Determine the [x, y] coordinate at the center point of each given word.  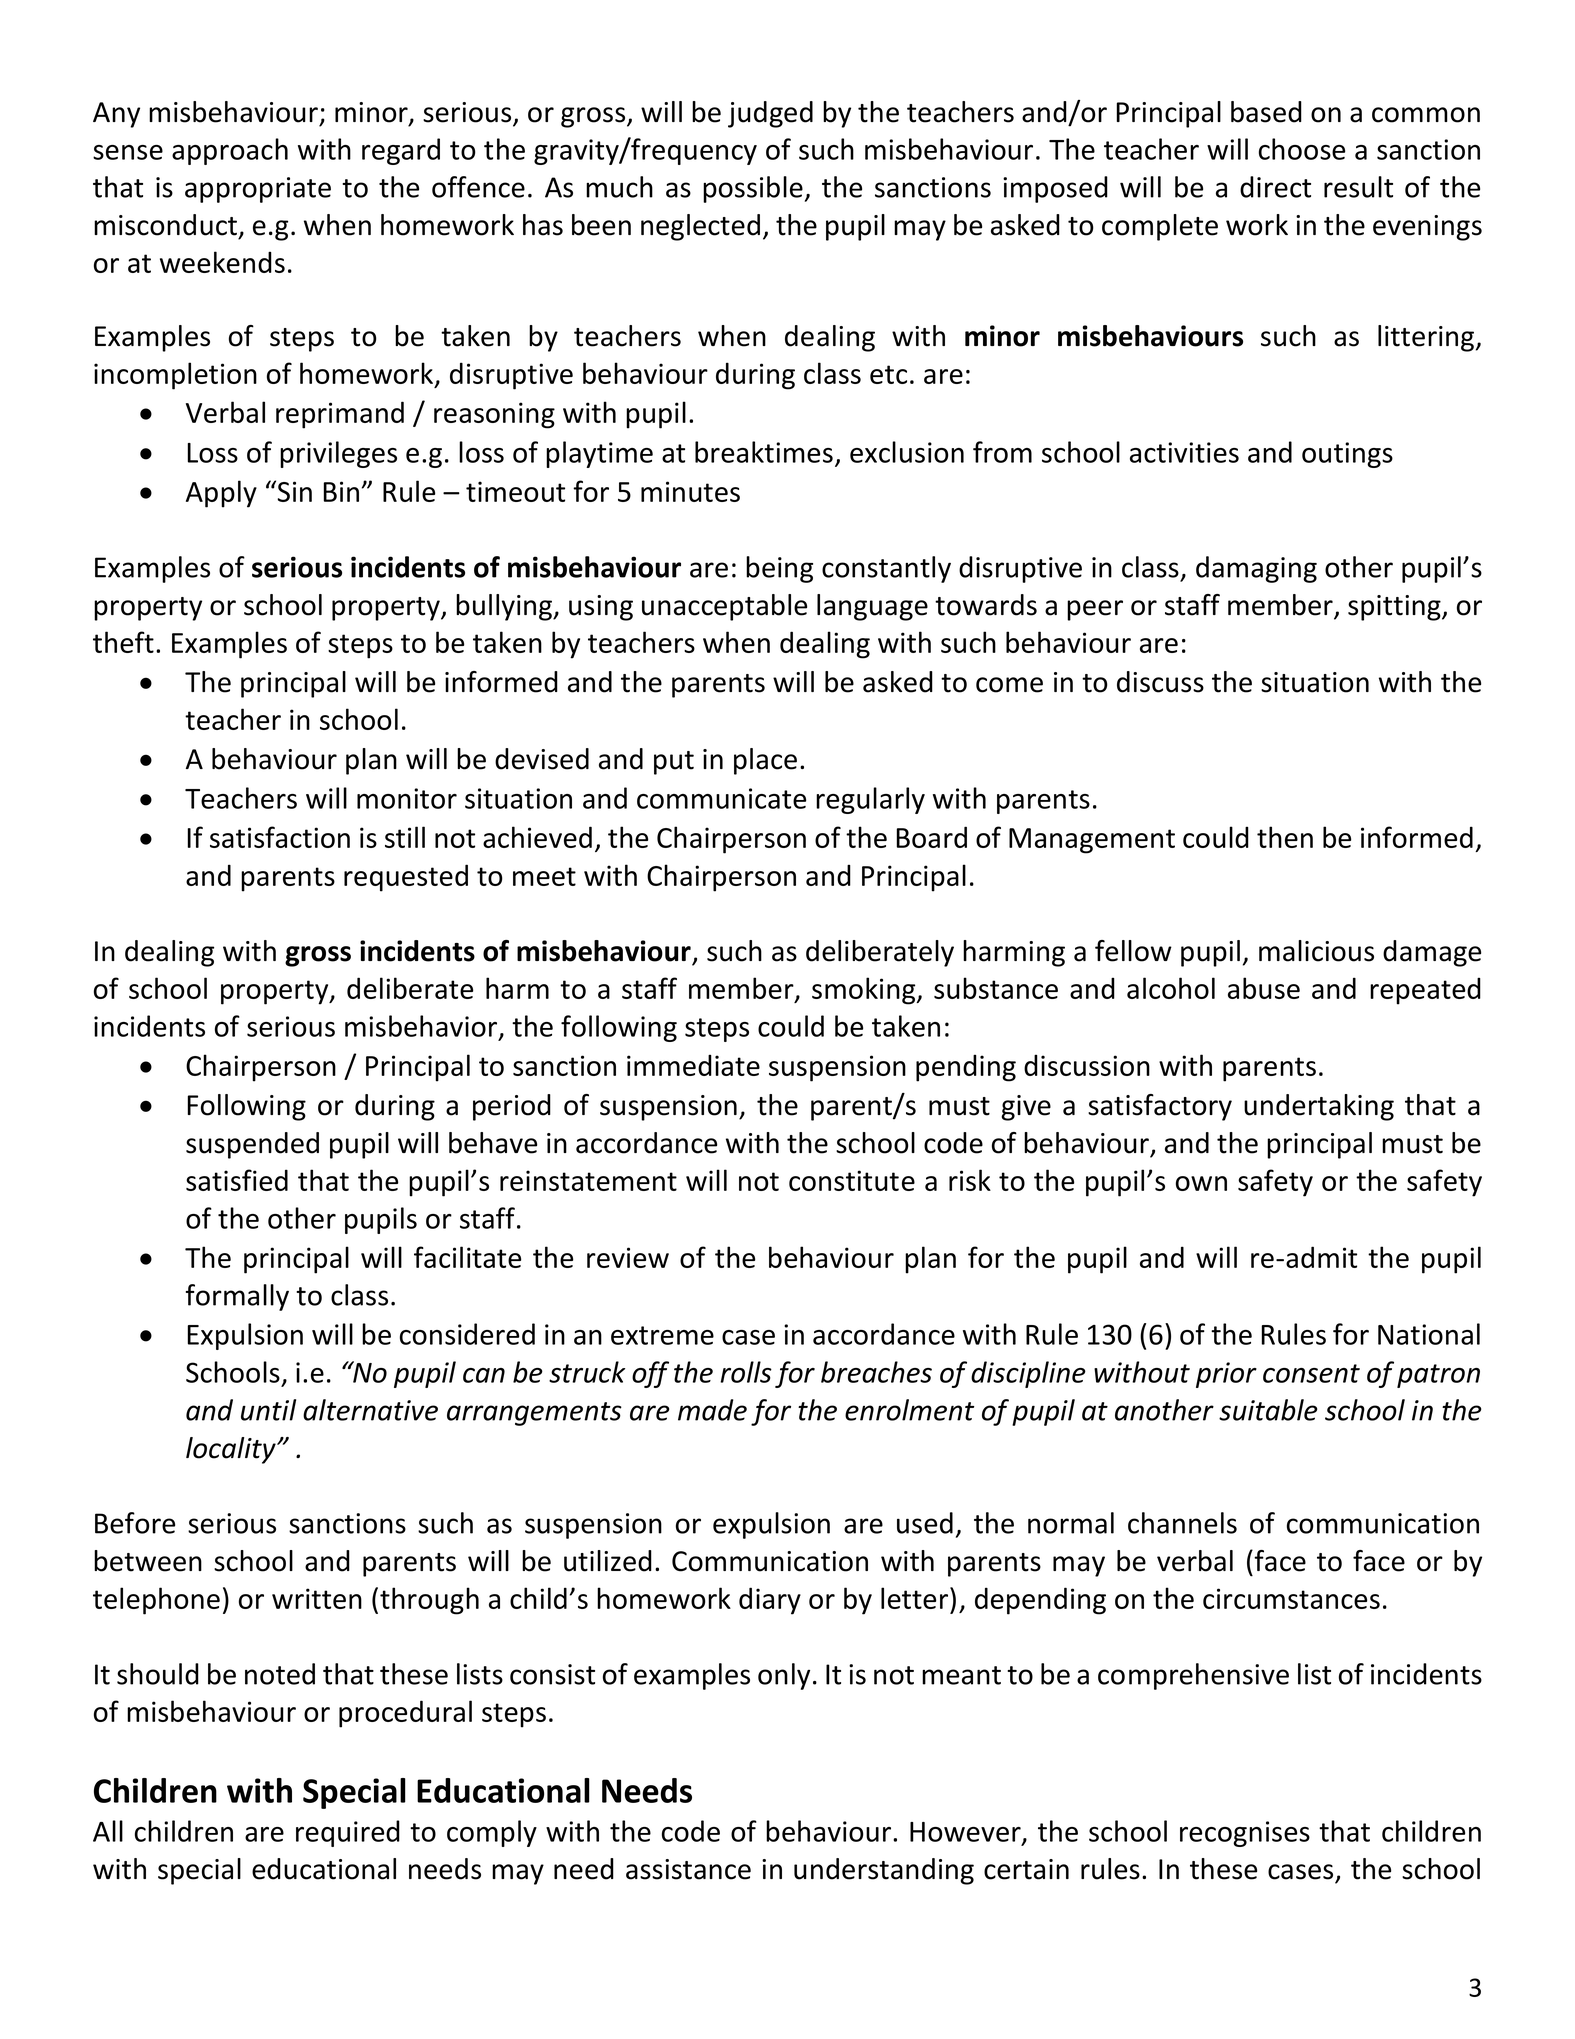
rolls [746, 1372]
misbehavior [422, 1027]
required [348, 1833]
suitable [1268, 1410]
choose [1302, 149]
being [779, 569]
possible [753, 189]
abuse [1264, 988]
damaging [1256, 569]
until [268, 1410]
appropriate [258, 190]
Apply [221, 494]
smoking [865, 991]
